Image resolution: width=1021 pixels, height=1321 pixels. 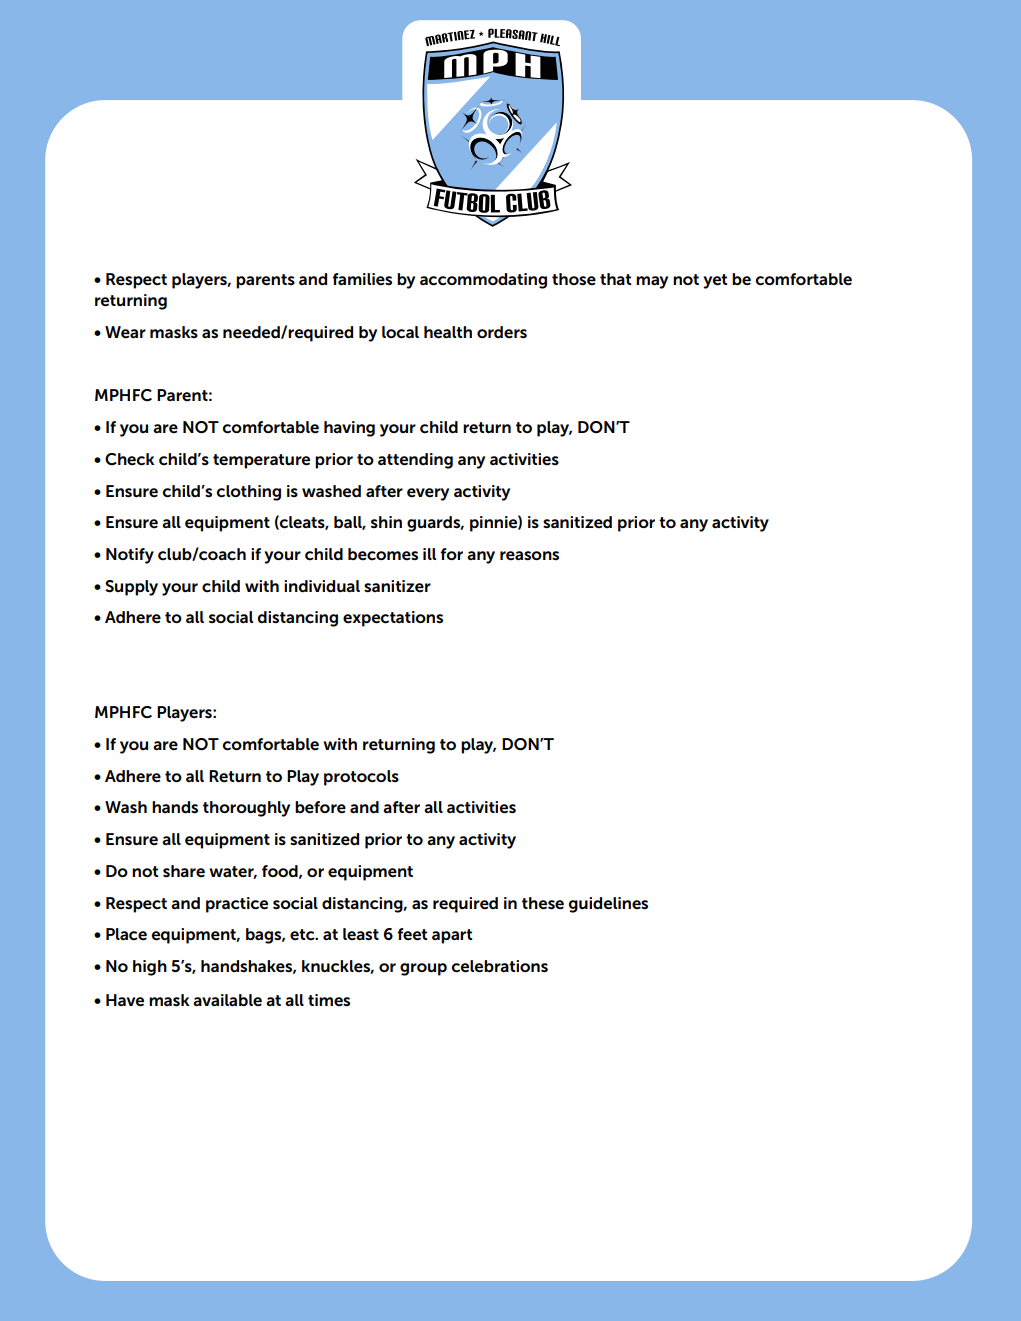 I want to click on guidelines, so click(x=608, y=905).
